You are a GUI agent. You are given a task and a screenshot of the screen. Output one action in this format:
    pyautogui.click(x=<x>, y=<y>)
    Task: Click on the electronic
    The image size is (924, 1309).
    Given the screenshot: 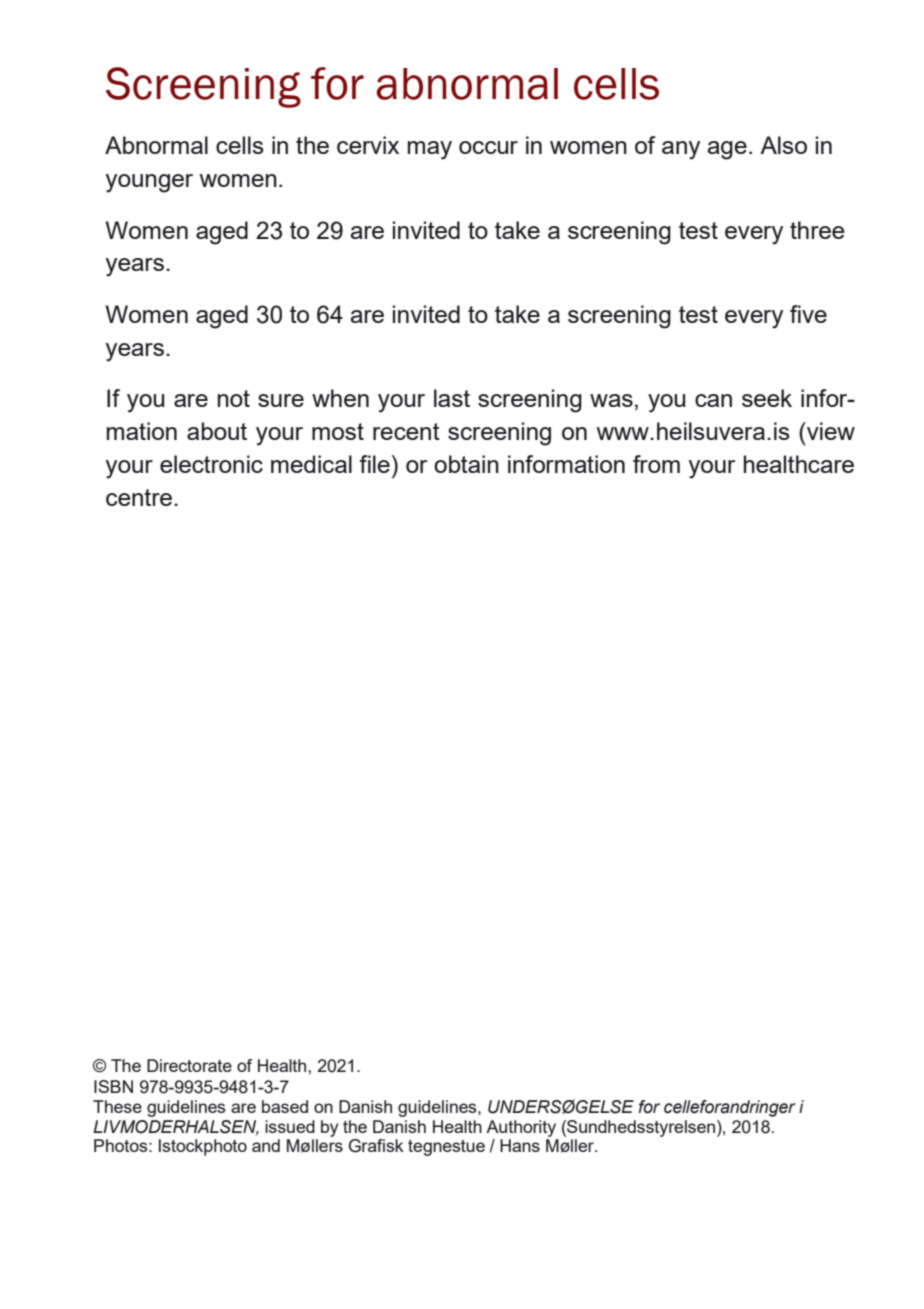 What is the action you would take?
    pyautogui.click(x=211, y=464)
